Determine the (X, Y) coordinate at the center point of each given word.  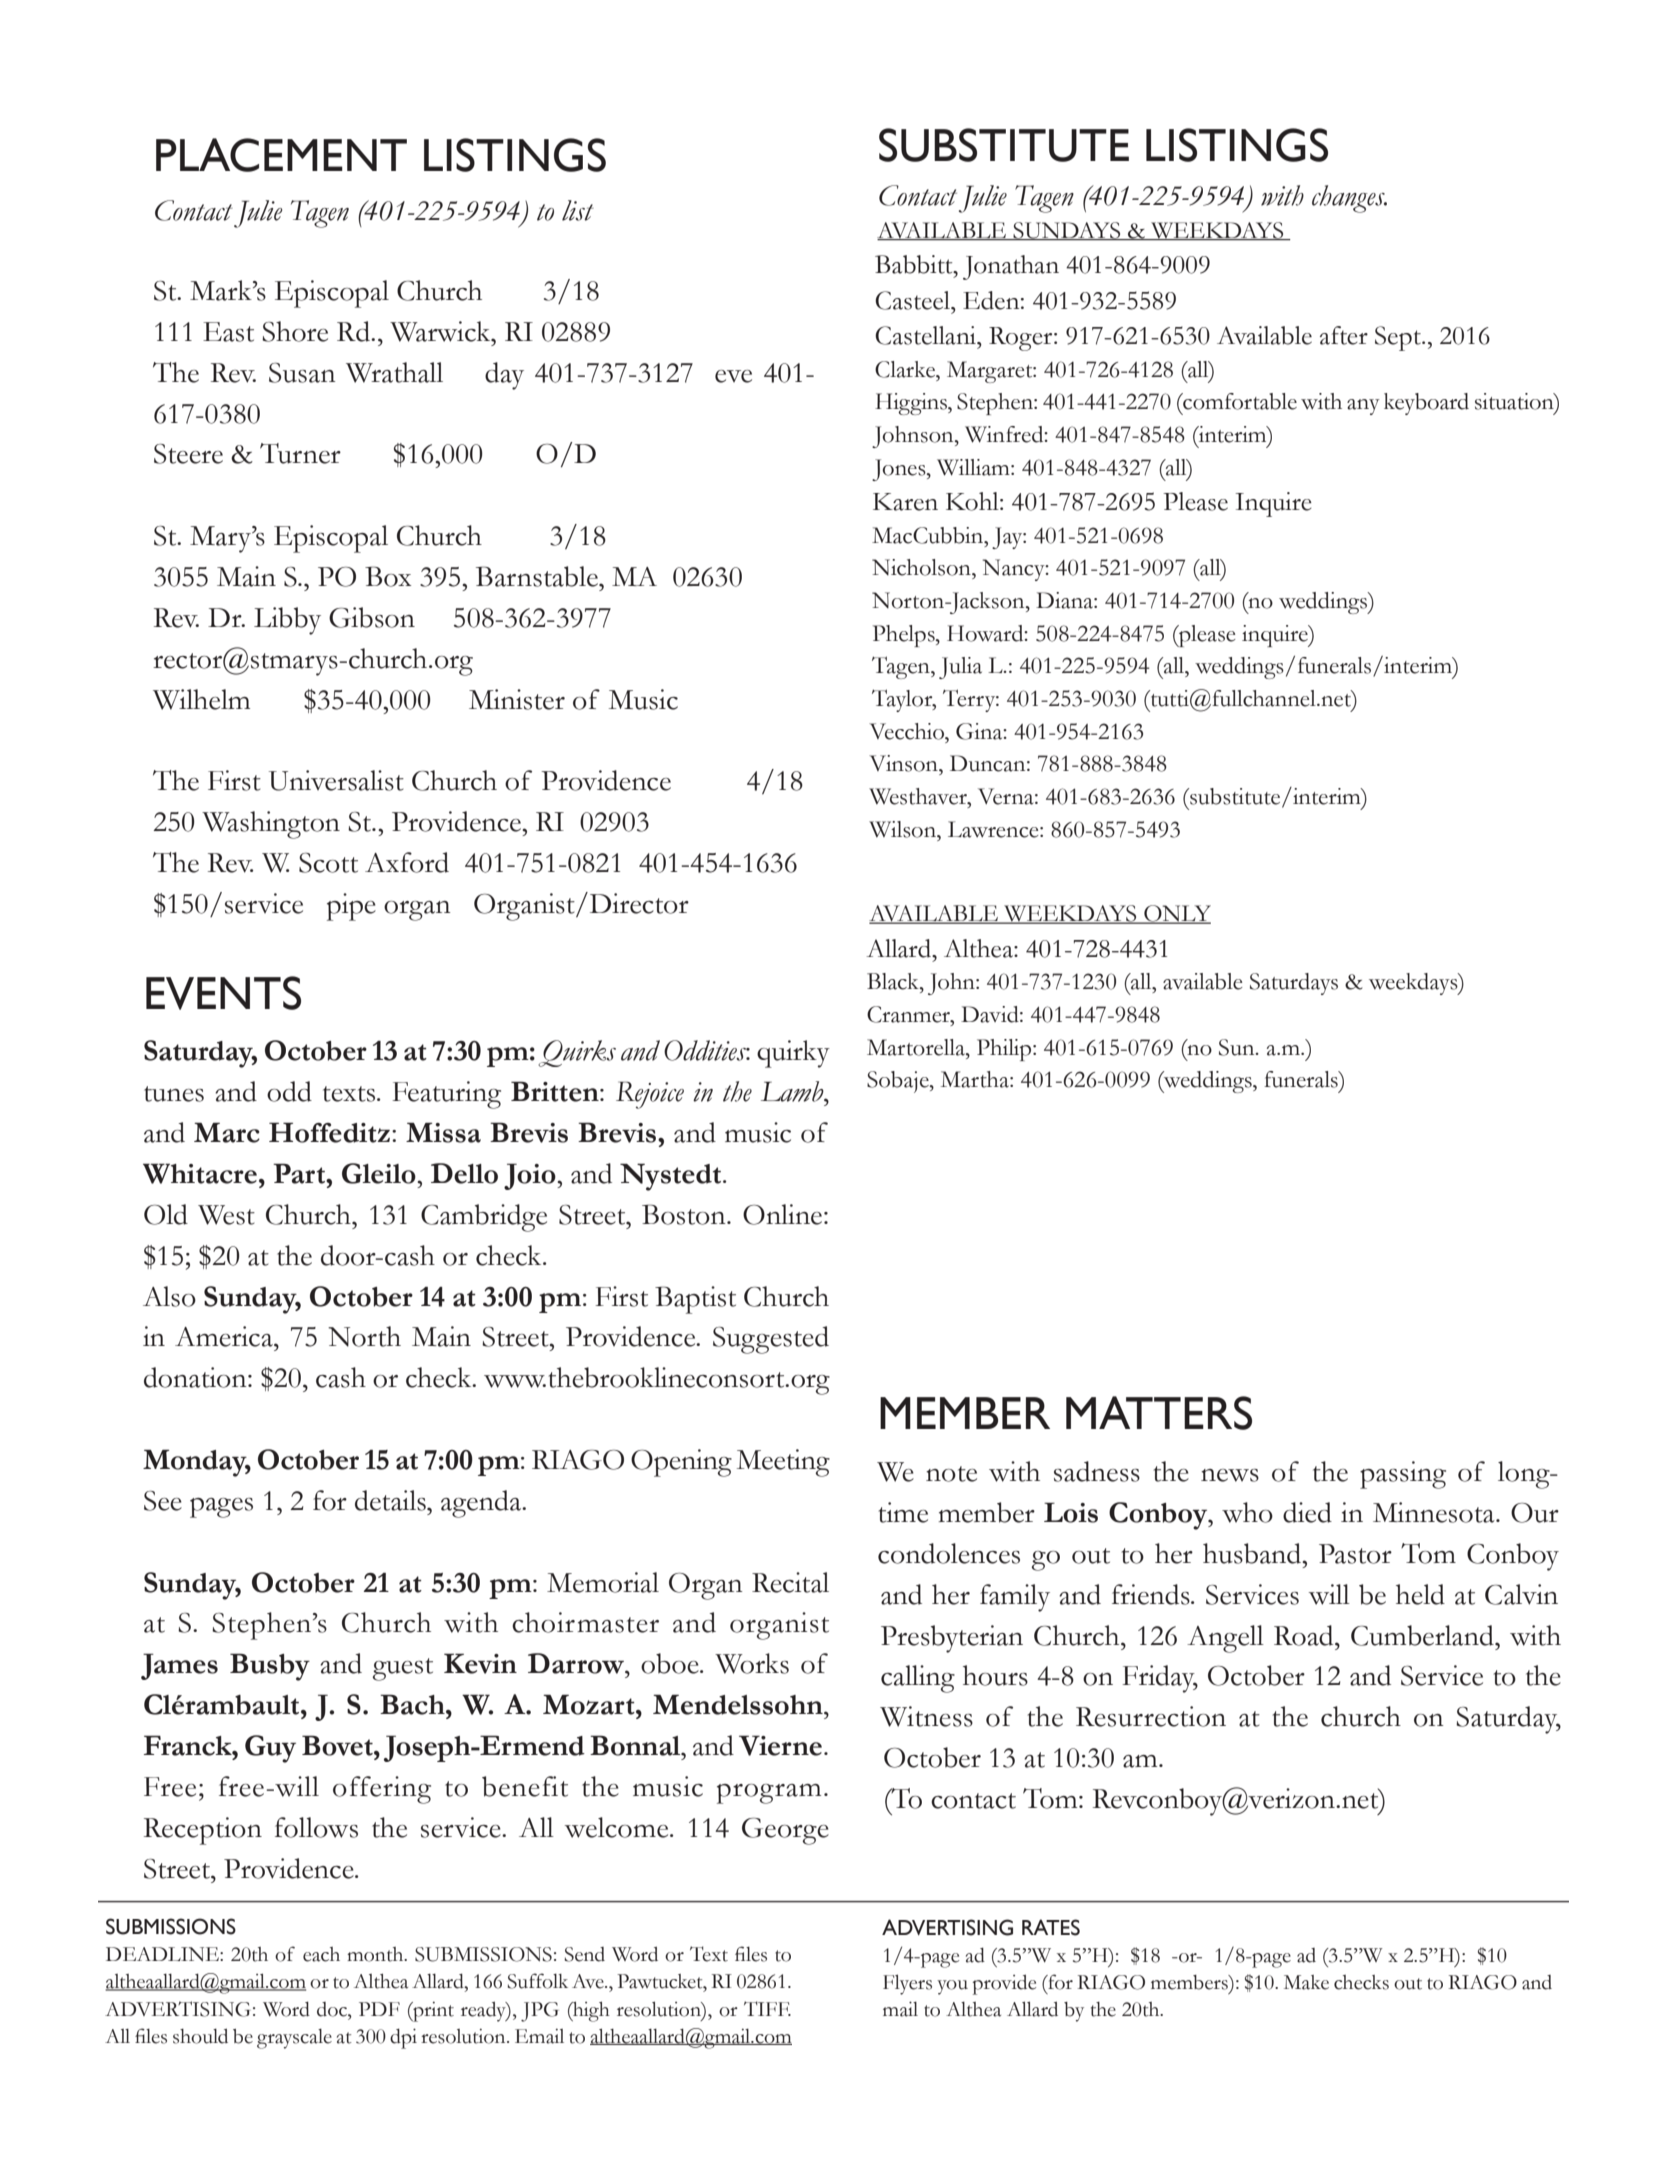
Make (1306, 1982)
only (1176, 914)
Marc (227, 1132)
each (321, 1954)
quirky (793, 1054)
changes (1349, 199)
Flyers (907, 1984)
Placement (281, 155)
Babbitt (915, 264)
